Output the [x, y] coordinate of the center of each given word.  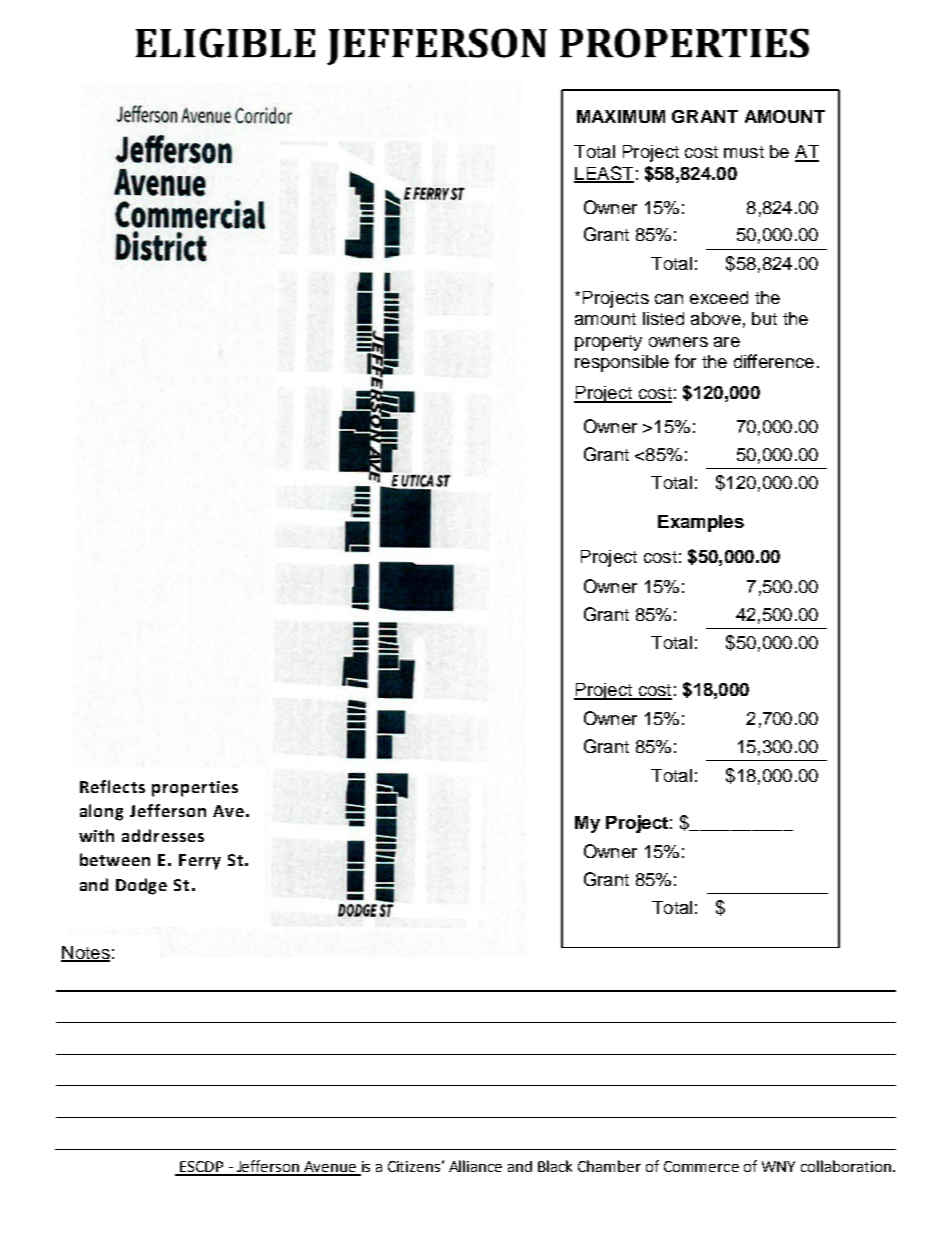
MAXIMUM [621, 116]
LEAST [604, 174]
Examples [701, 523]
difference [774, 361]
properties [195, 789]
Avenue [330, 1168]
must [744, 152]
